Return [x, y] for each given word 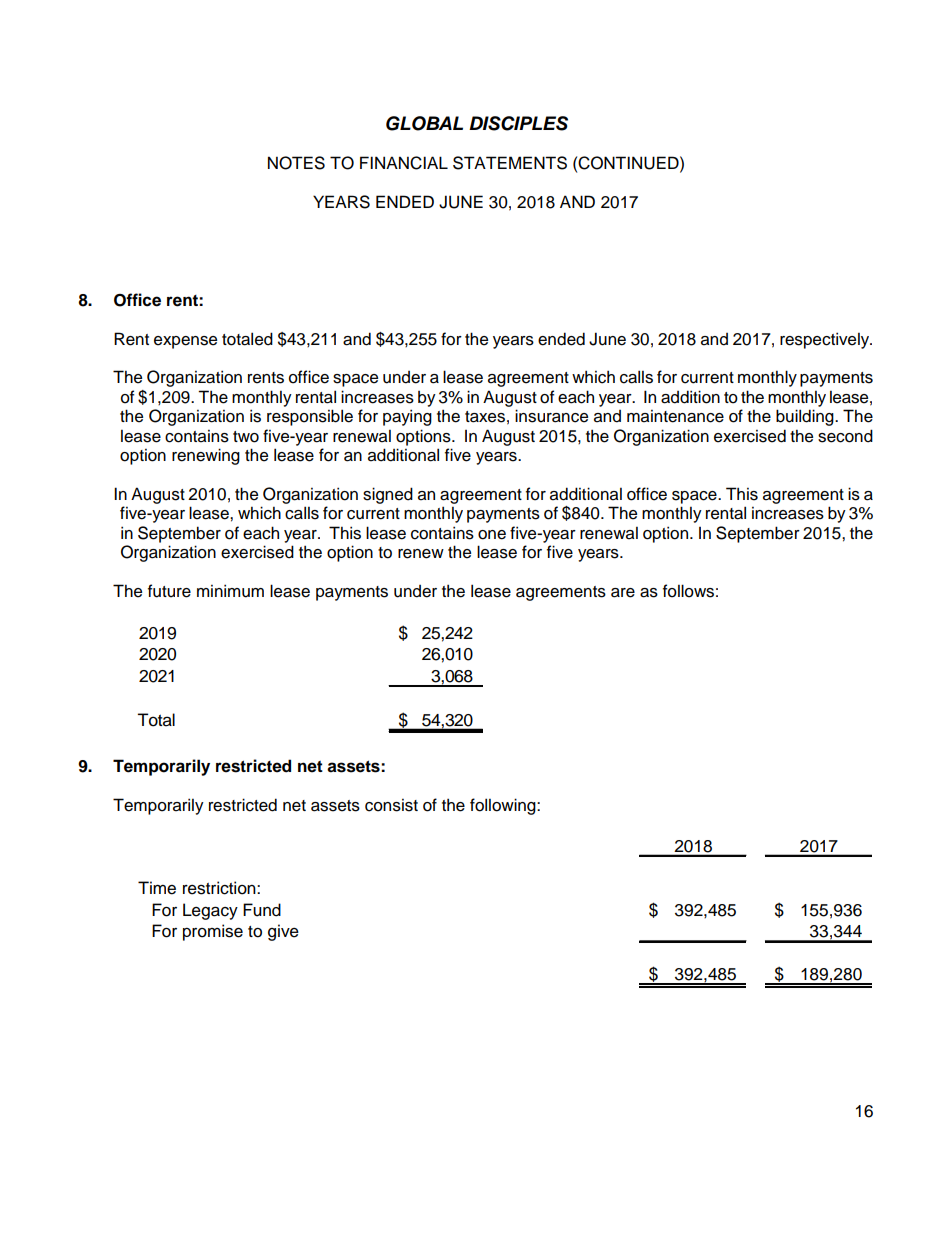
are [623, 593]
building [806, 417]
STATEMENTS [510, 163]
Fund [262, 910]
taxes [485, 417]
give [283, 932]
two [246, 437]
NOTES [296, 163]
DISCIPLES [518, 123]
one [492, 535]
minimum [230, 591]
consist [391, 805]
